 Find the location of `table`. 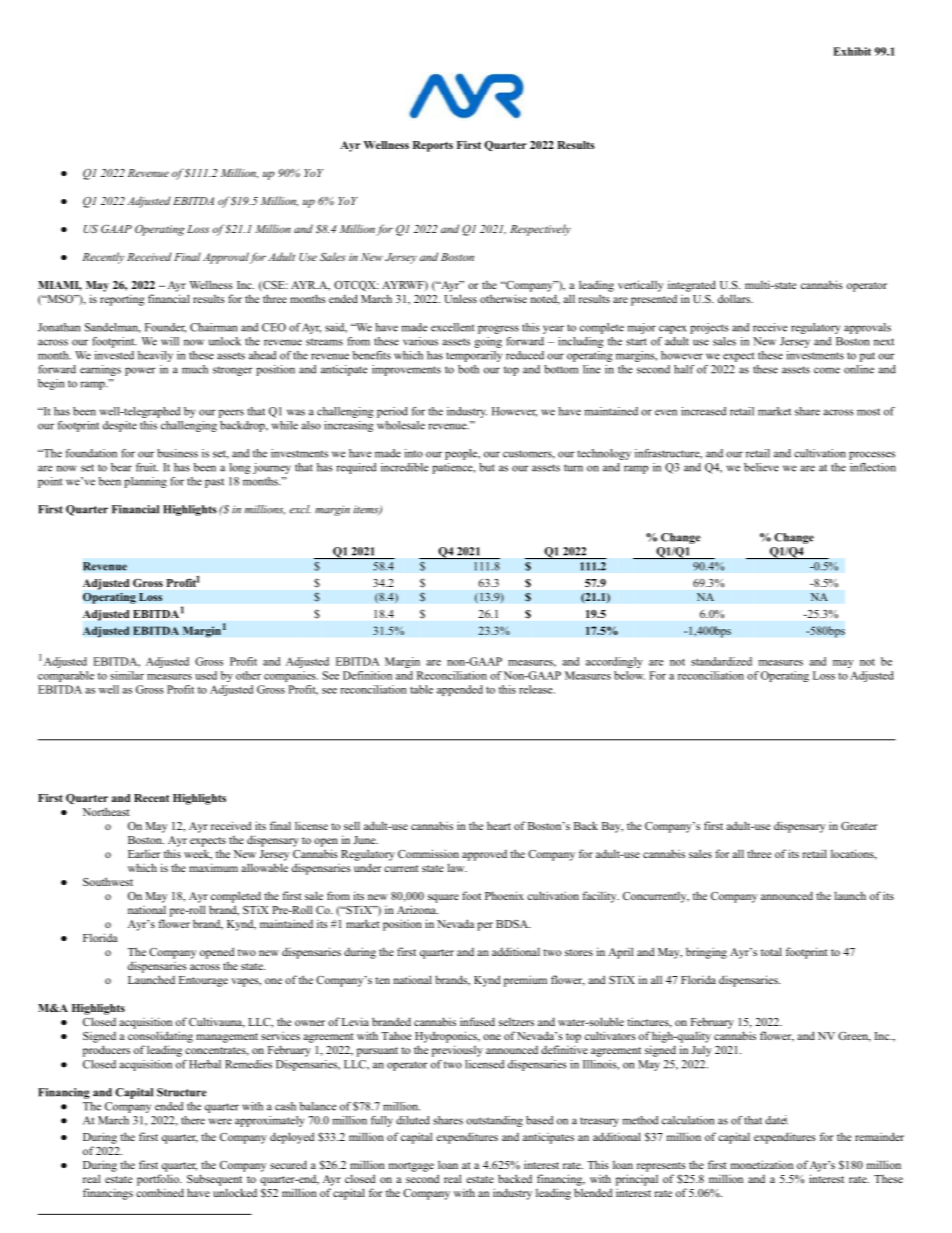

table is located at coordinates (421, 689).
